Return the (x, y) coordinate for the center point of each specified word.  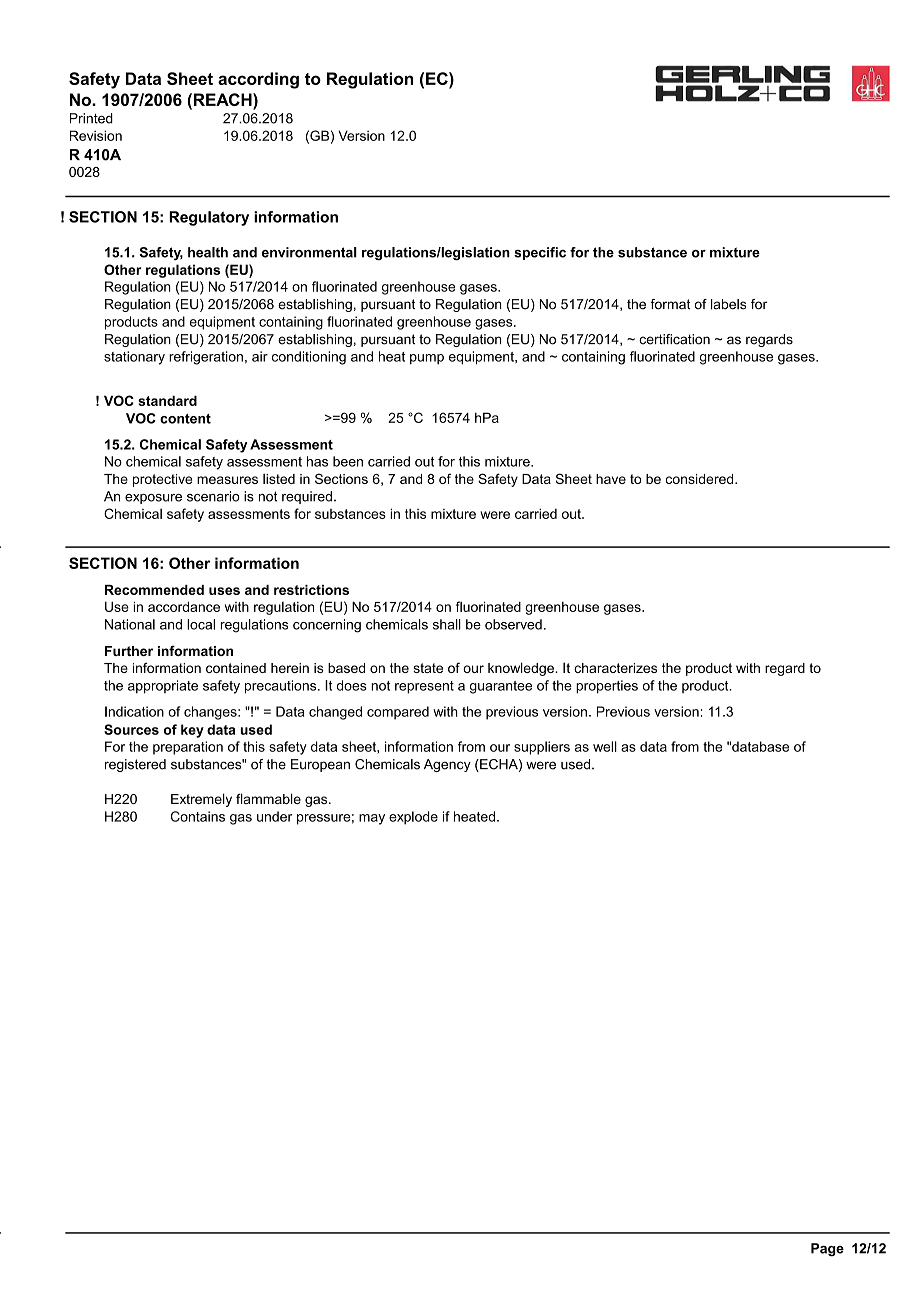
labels (729, 304)
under (274, 816)
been (348, 461)
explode (413, 818)
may (372, 819)
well (605, 746)
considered (701, 479)
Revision (96, 135)
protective (162, 480)
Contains (198, 816)
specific (540, 253)
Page (827, 1249)
